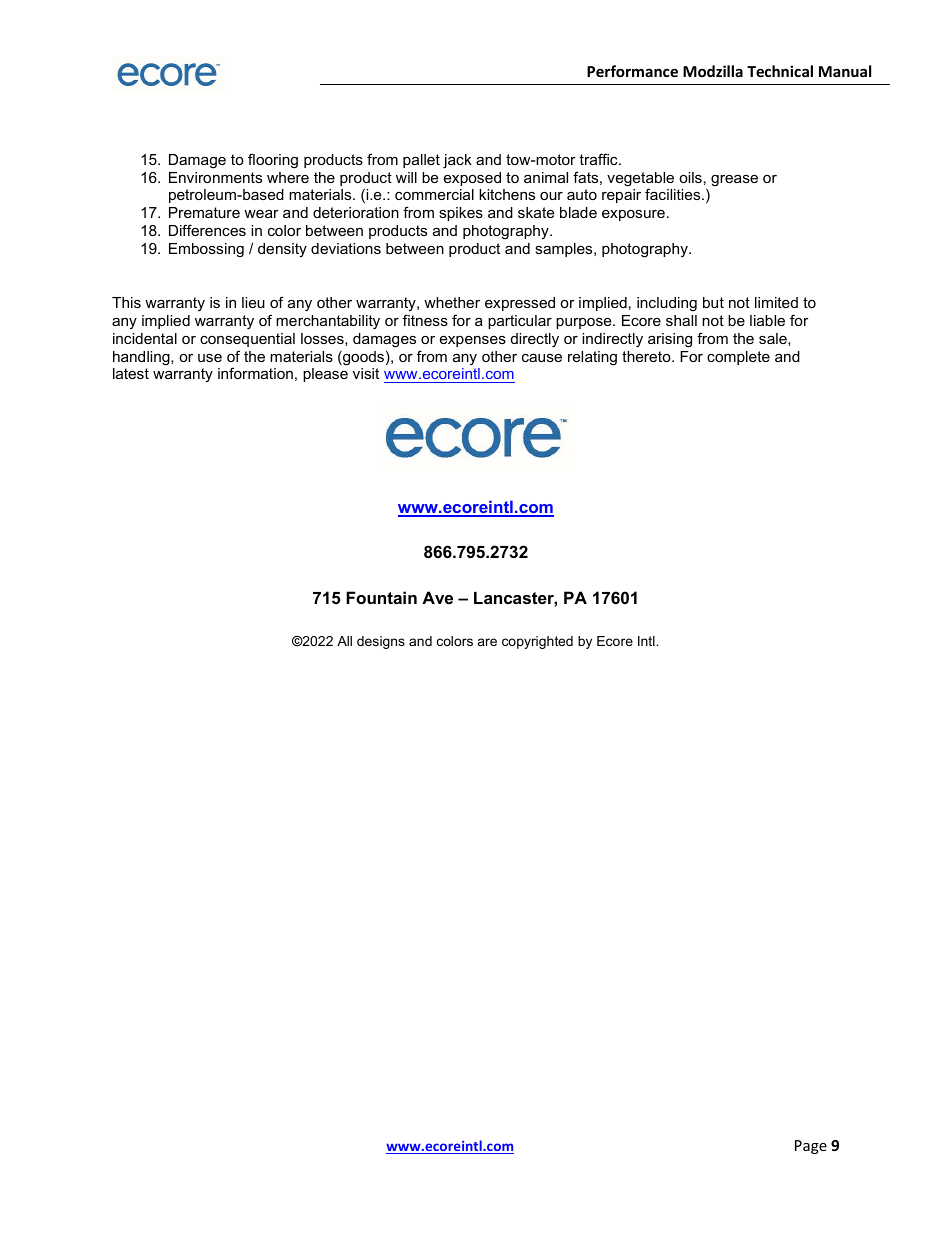 The height and width of the screenshot is (1233, 952). What do you see at coordinates (537, 642) in the screenshot?
I see `copyrighted` at bounding box center [537, 642].
